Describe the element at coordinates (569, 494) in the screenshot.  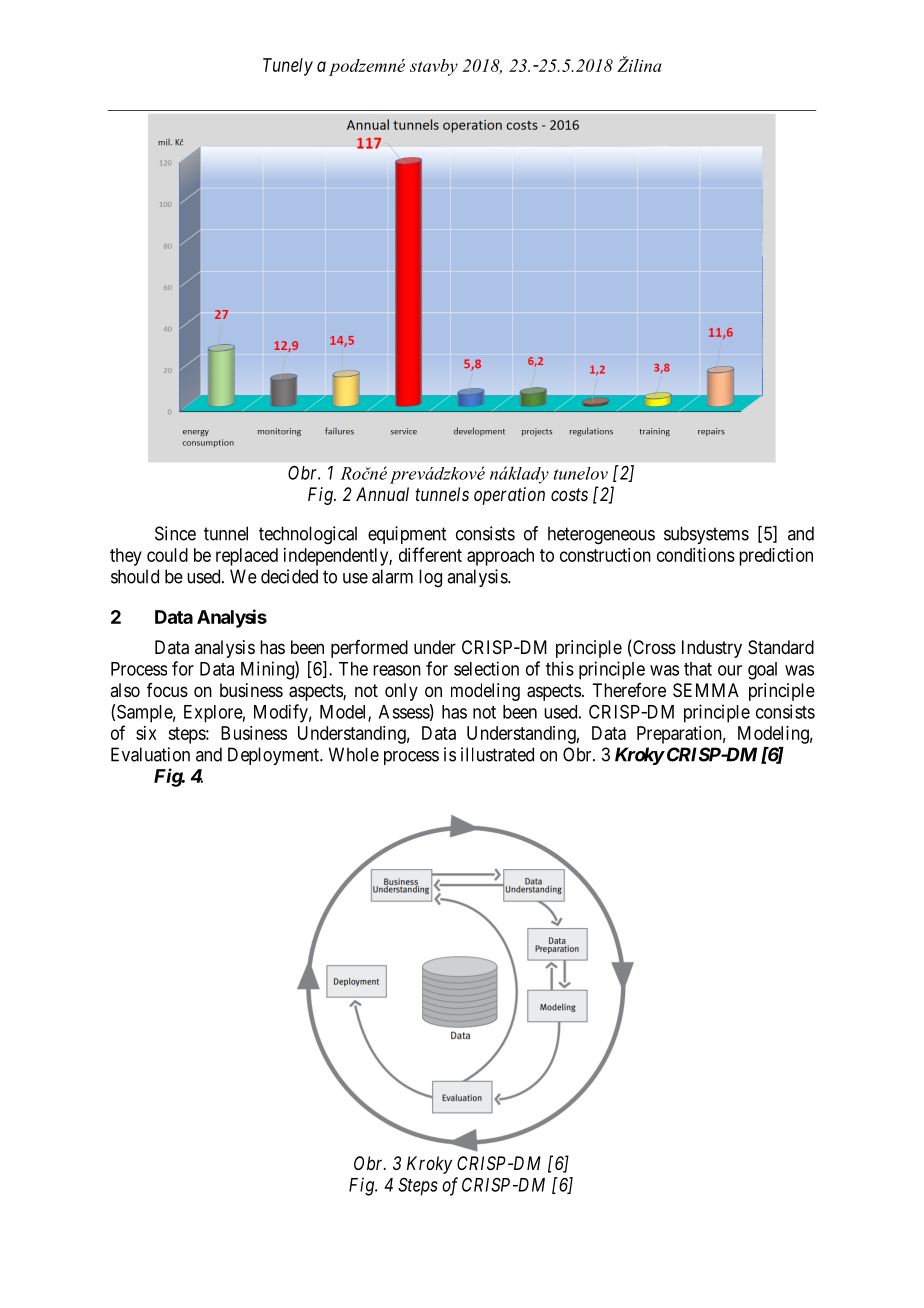
I see `costs` at that location.
